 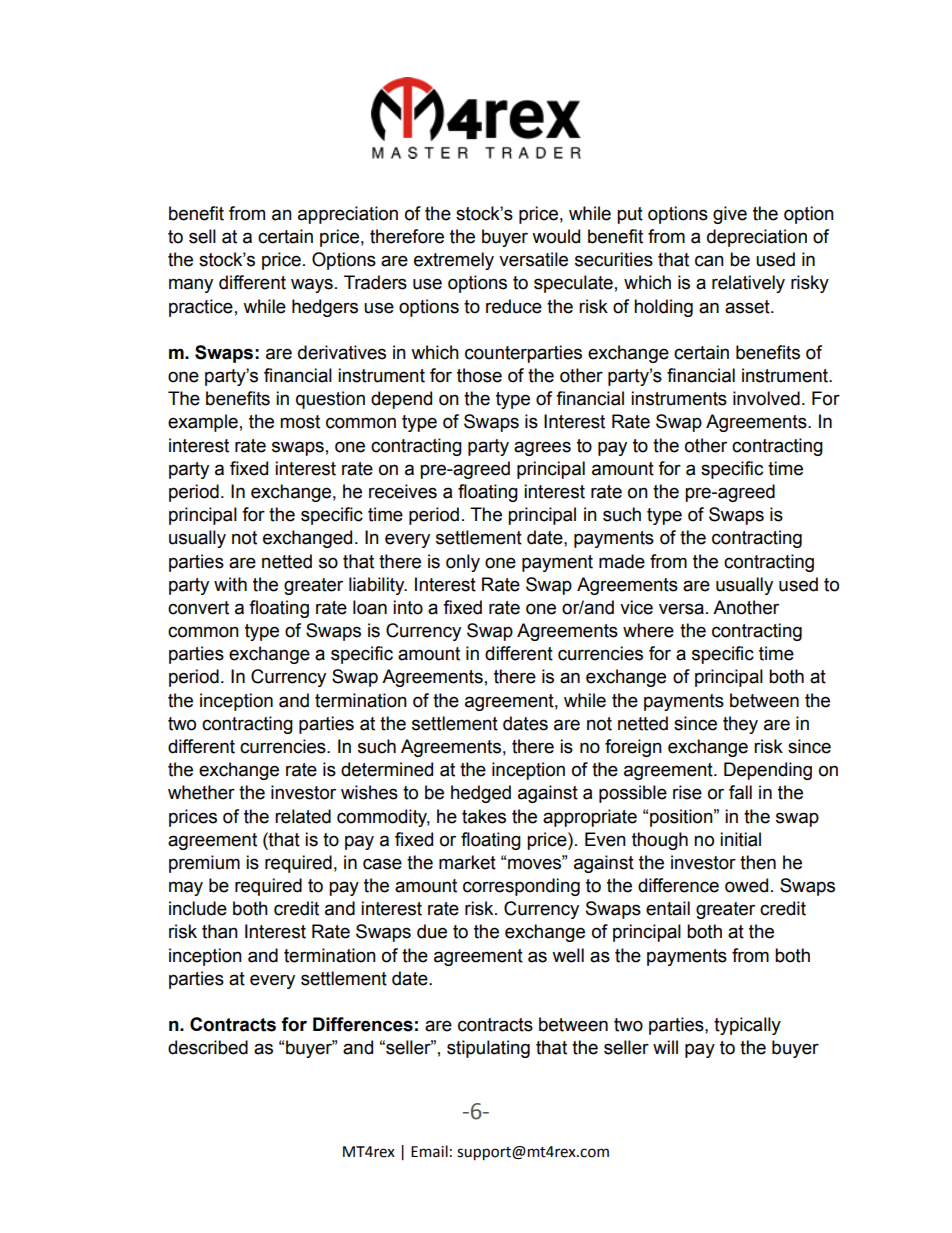 I want to click on will, so click(x=665, y=1047).
